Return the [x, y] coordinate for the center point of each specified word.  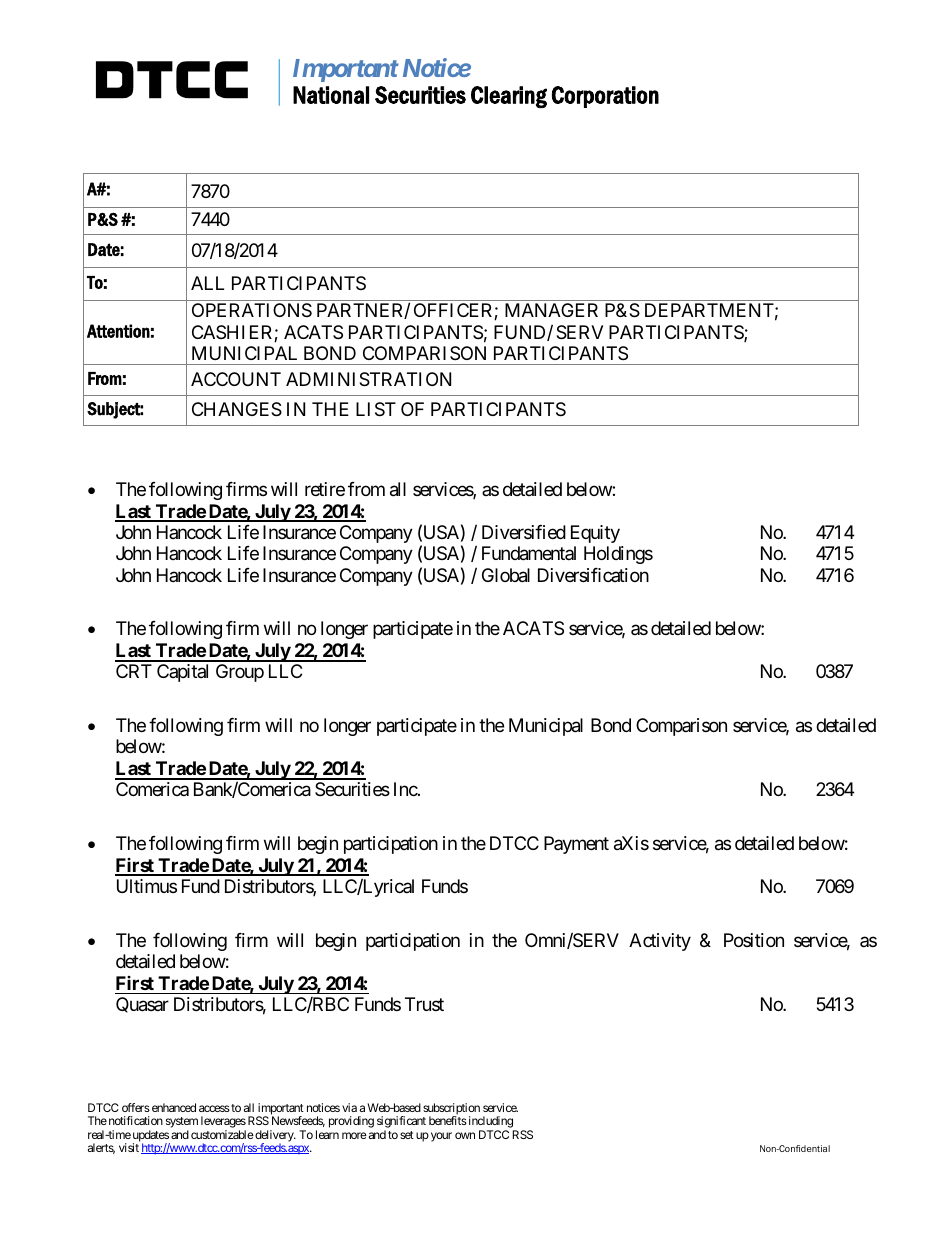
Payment [576, 845]
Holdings [618, 555]
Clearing [509, 97]
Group [240, 673]
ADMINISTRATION [368, 379]
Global [506, 575]
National [331, 95]
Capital [182, 673]
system [182, 1124]
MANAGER [551, 310]
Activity [660, 942]
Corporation [605, 97]
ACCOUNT [236, 379]
